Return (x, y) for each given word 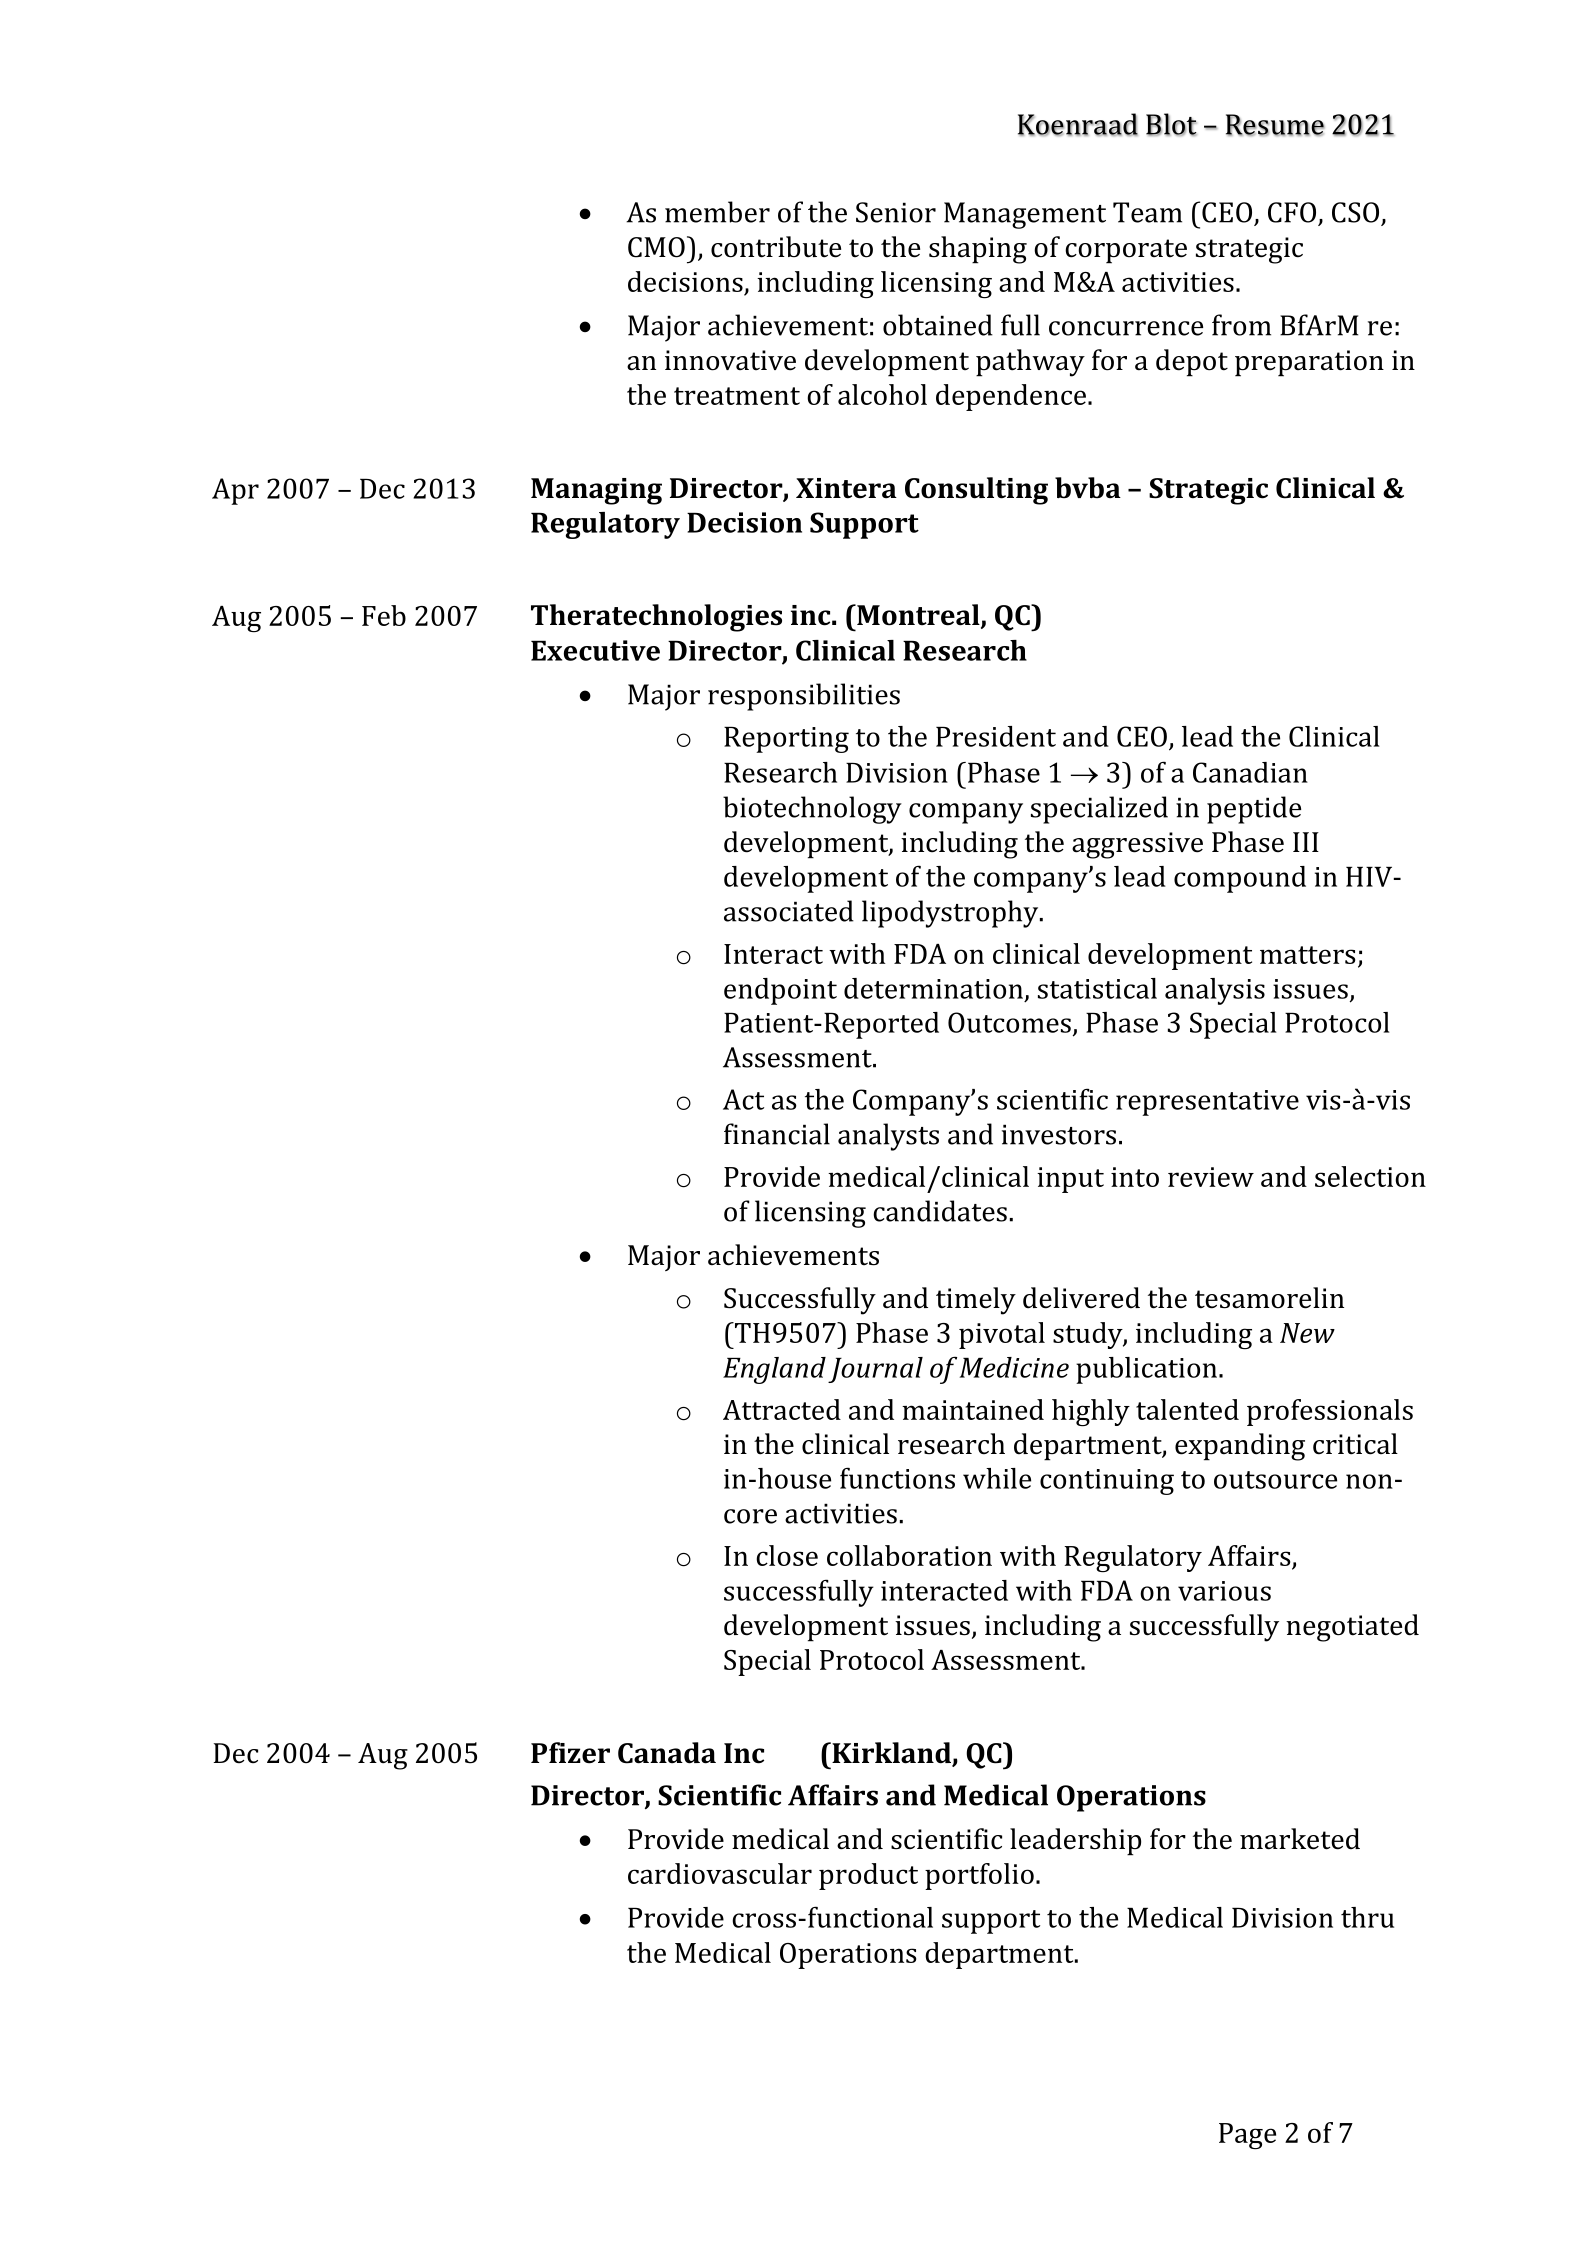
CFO (1292, 212)
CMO (656, 247)
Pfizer (570, 1753)
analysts (888, 1137)
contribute (776, 247)
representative (1207, 1103)
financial (777, 1134)
